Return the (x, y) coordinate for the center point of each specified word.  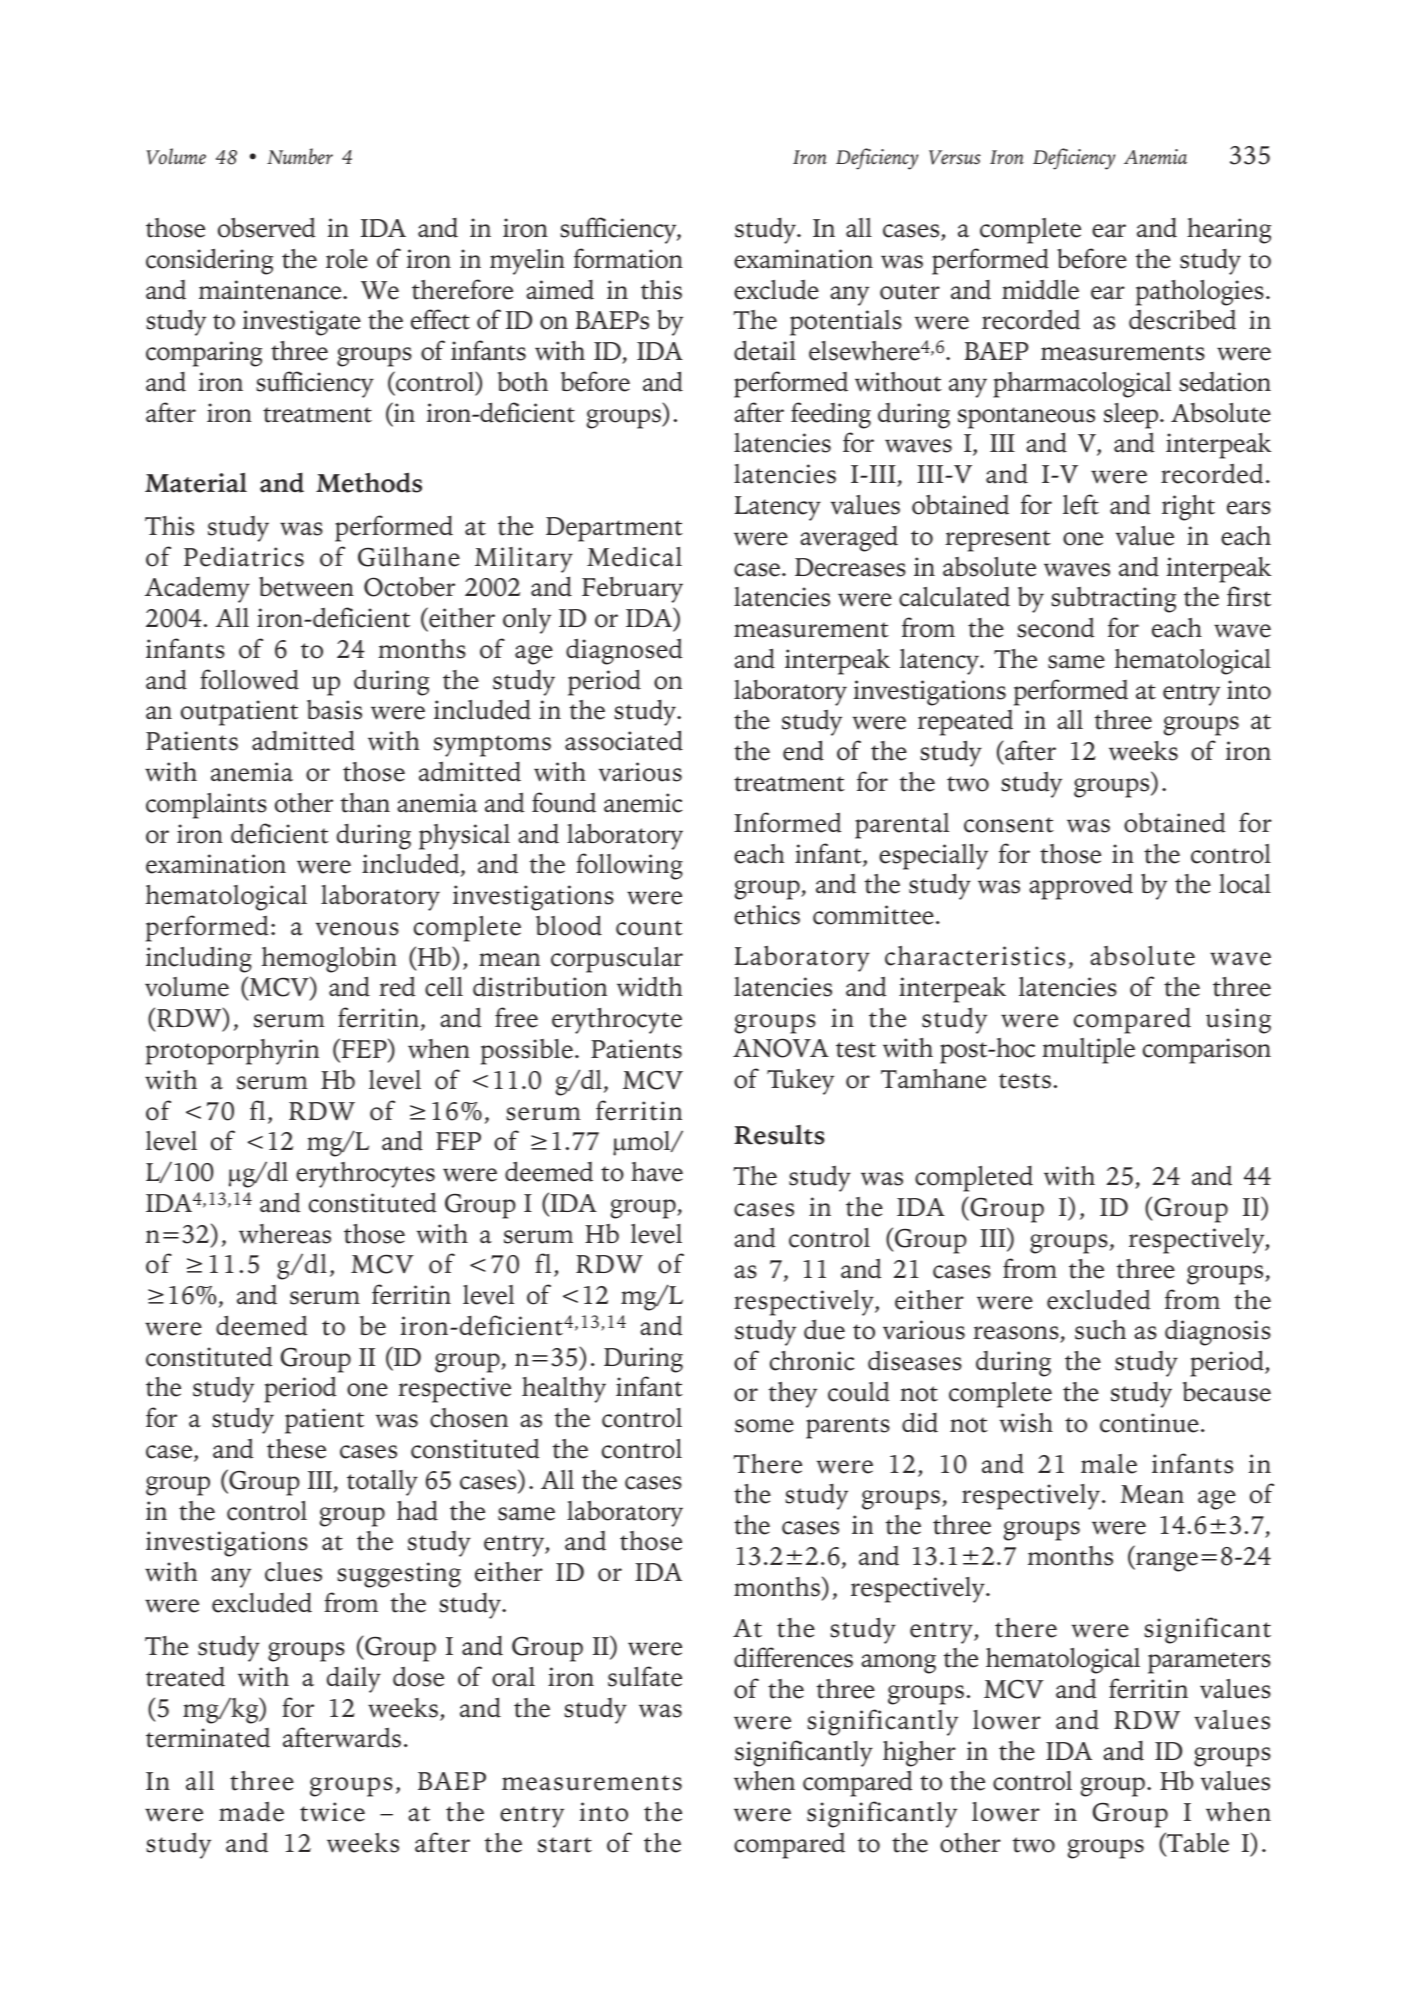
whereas (285, 1234)
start (565, 1845)
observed (266, 227)
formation (628, 258)
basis (334, 710)
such (1100, 1330)
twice (332, 1812)
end (803, 750)
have (657, 1172)
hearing (1229, 231)
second (1055, 627)
